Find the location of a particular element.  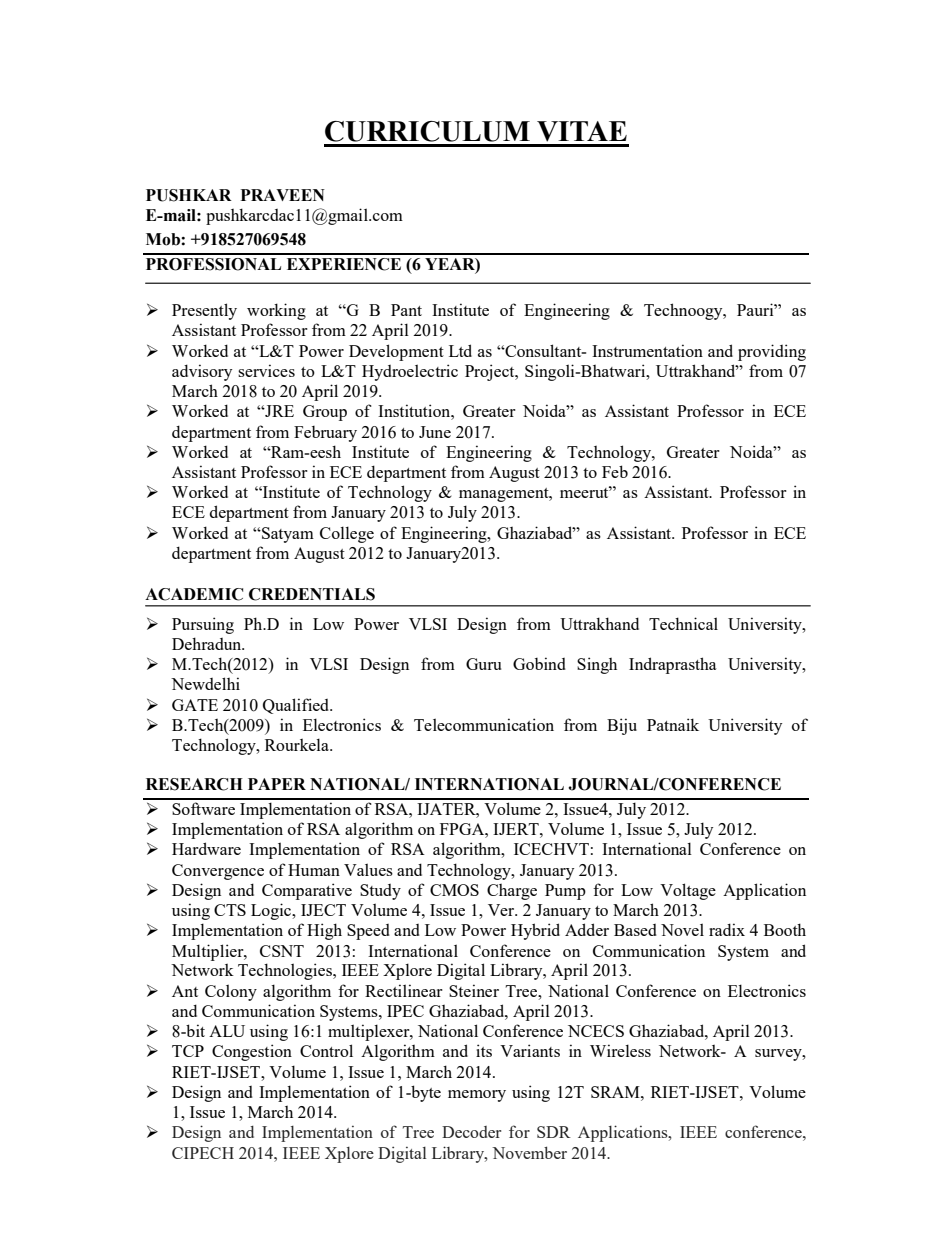

Singh is located at coordinates (597, 665).
